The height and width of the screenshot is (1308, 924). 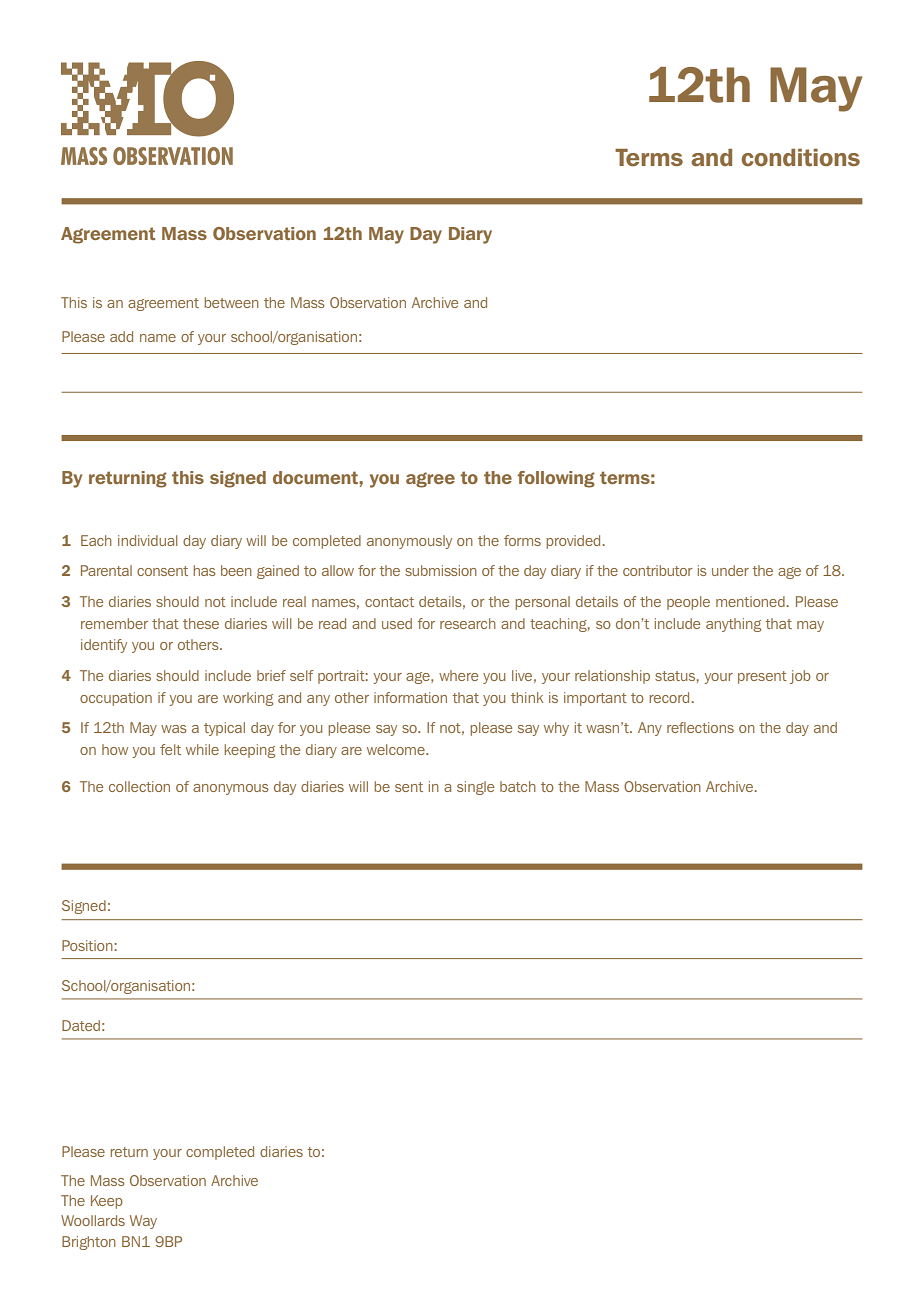 What do you see at coordinates (148, 540) in the screenshot?
I see `individual` at bounding box center [148, 540].
